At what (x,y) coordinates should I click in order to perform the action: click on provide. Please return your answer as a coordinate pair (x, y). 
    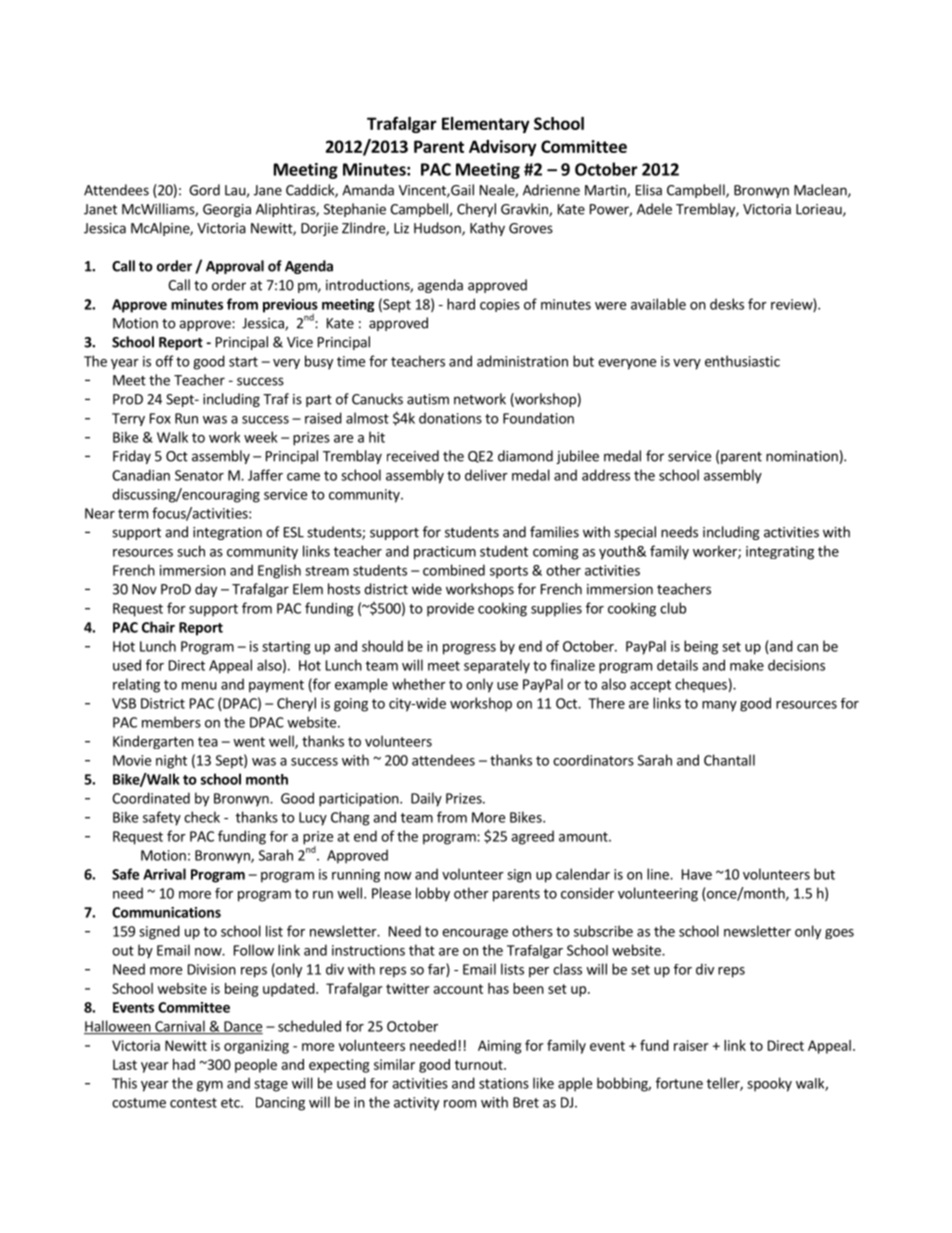
    Looking at the image, I should click on (450, 609).
